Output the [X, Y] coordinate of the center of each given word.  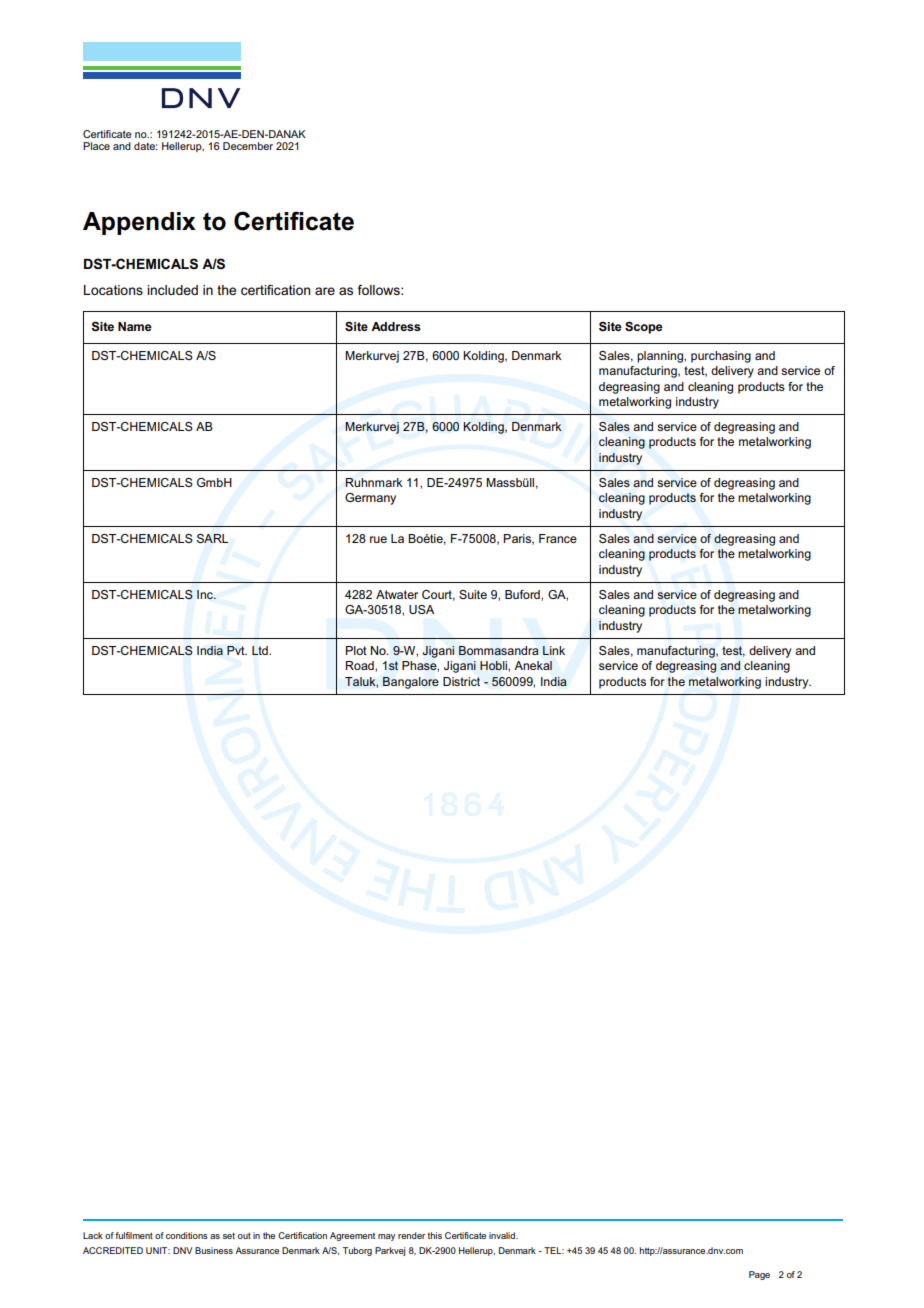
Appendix [139, 223]
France [558, 538]
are [325, 291]
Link [554, 650]
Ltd [261, 650]
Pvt [237, 650]
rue [378, 539]
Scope [644, 327]
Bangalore [411, 683]
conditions [187, 1235]
